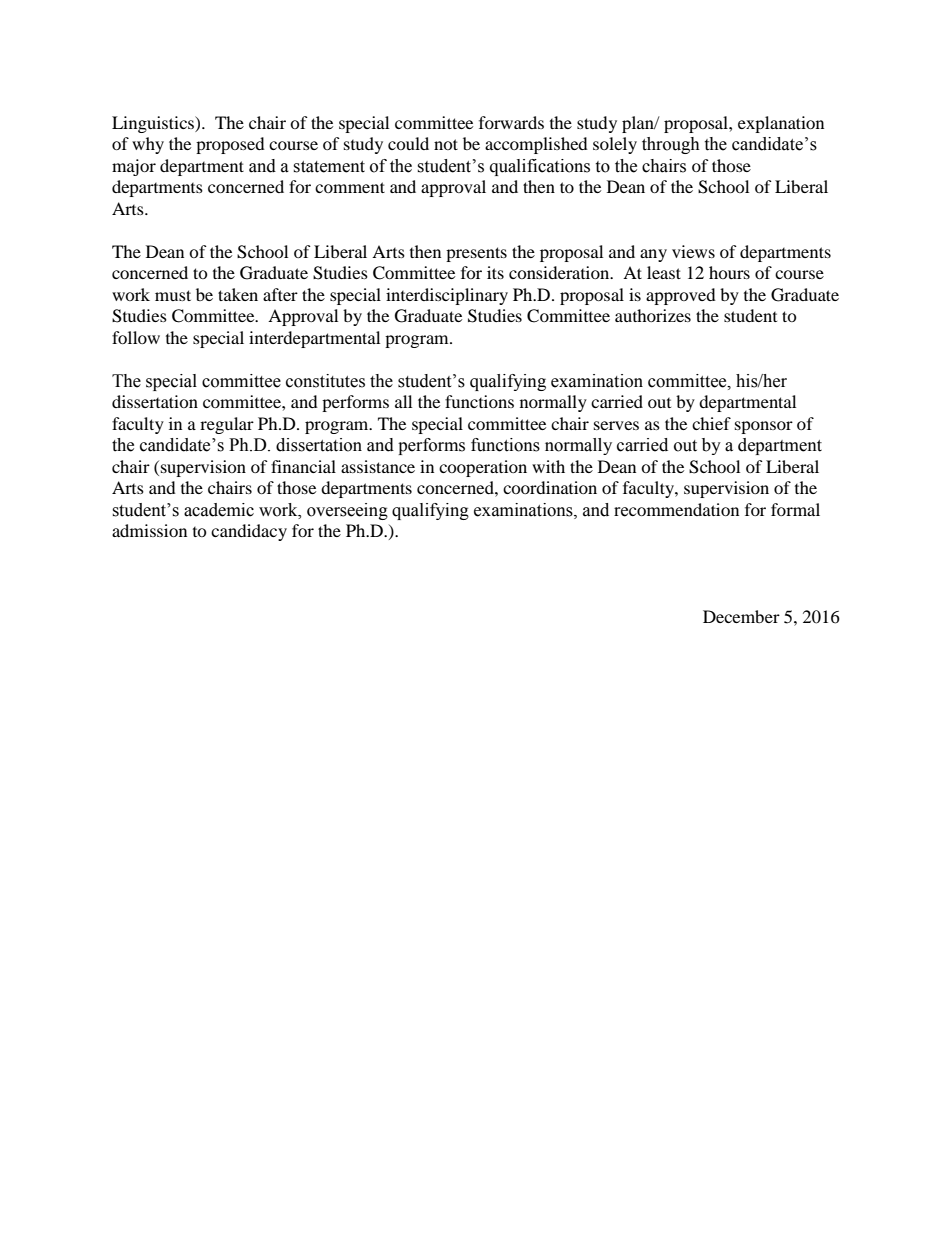 The height and width of the page is (1233, 952). I want to click on presents, so click(476, 254).
